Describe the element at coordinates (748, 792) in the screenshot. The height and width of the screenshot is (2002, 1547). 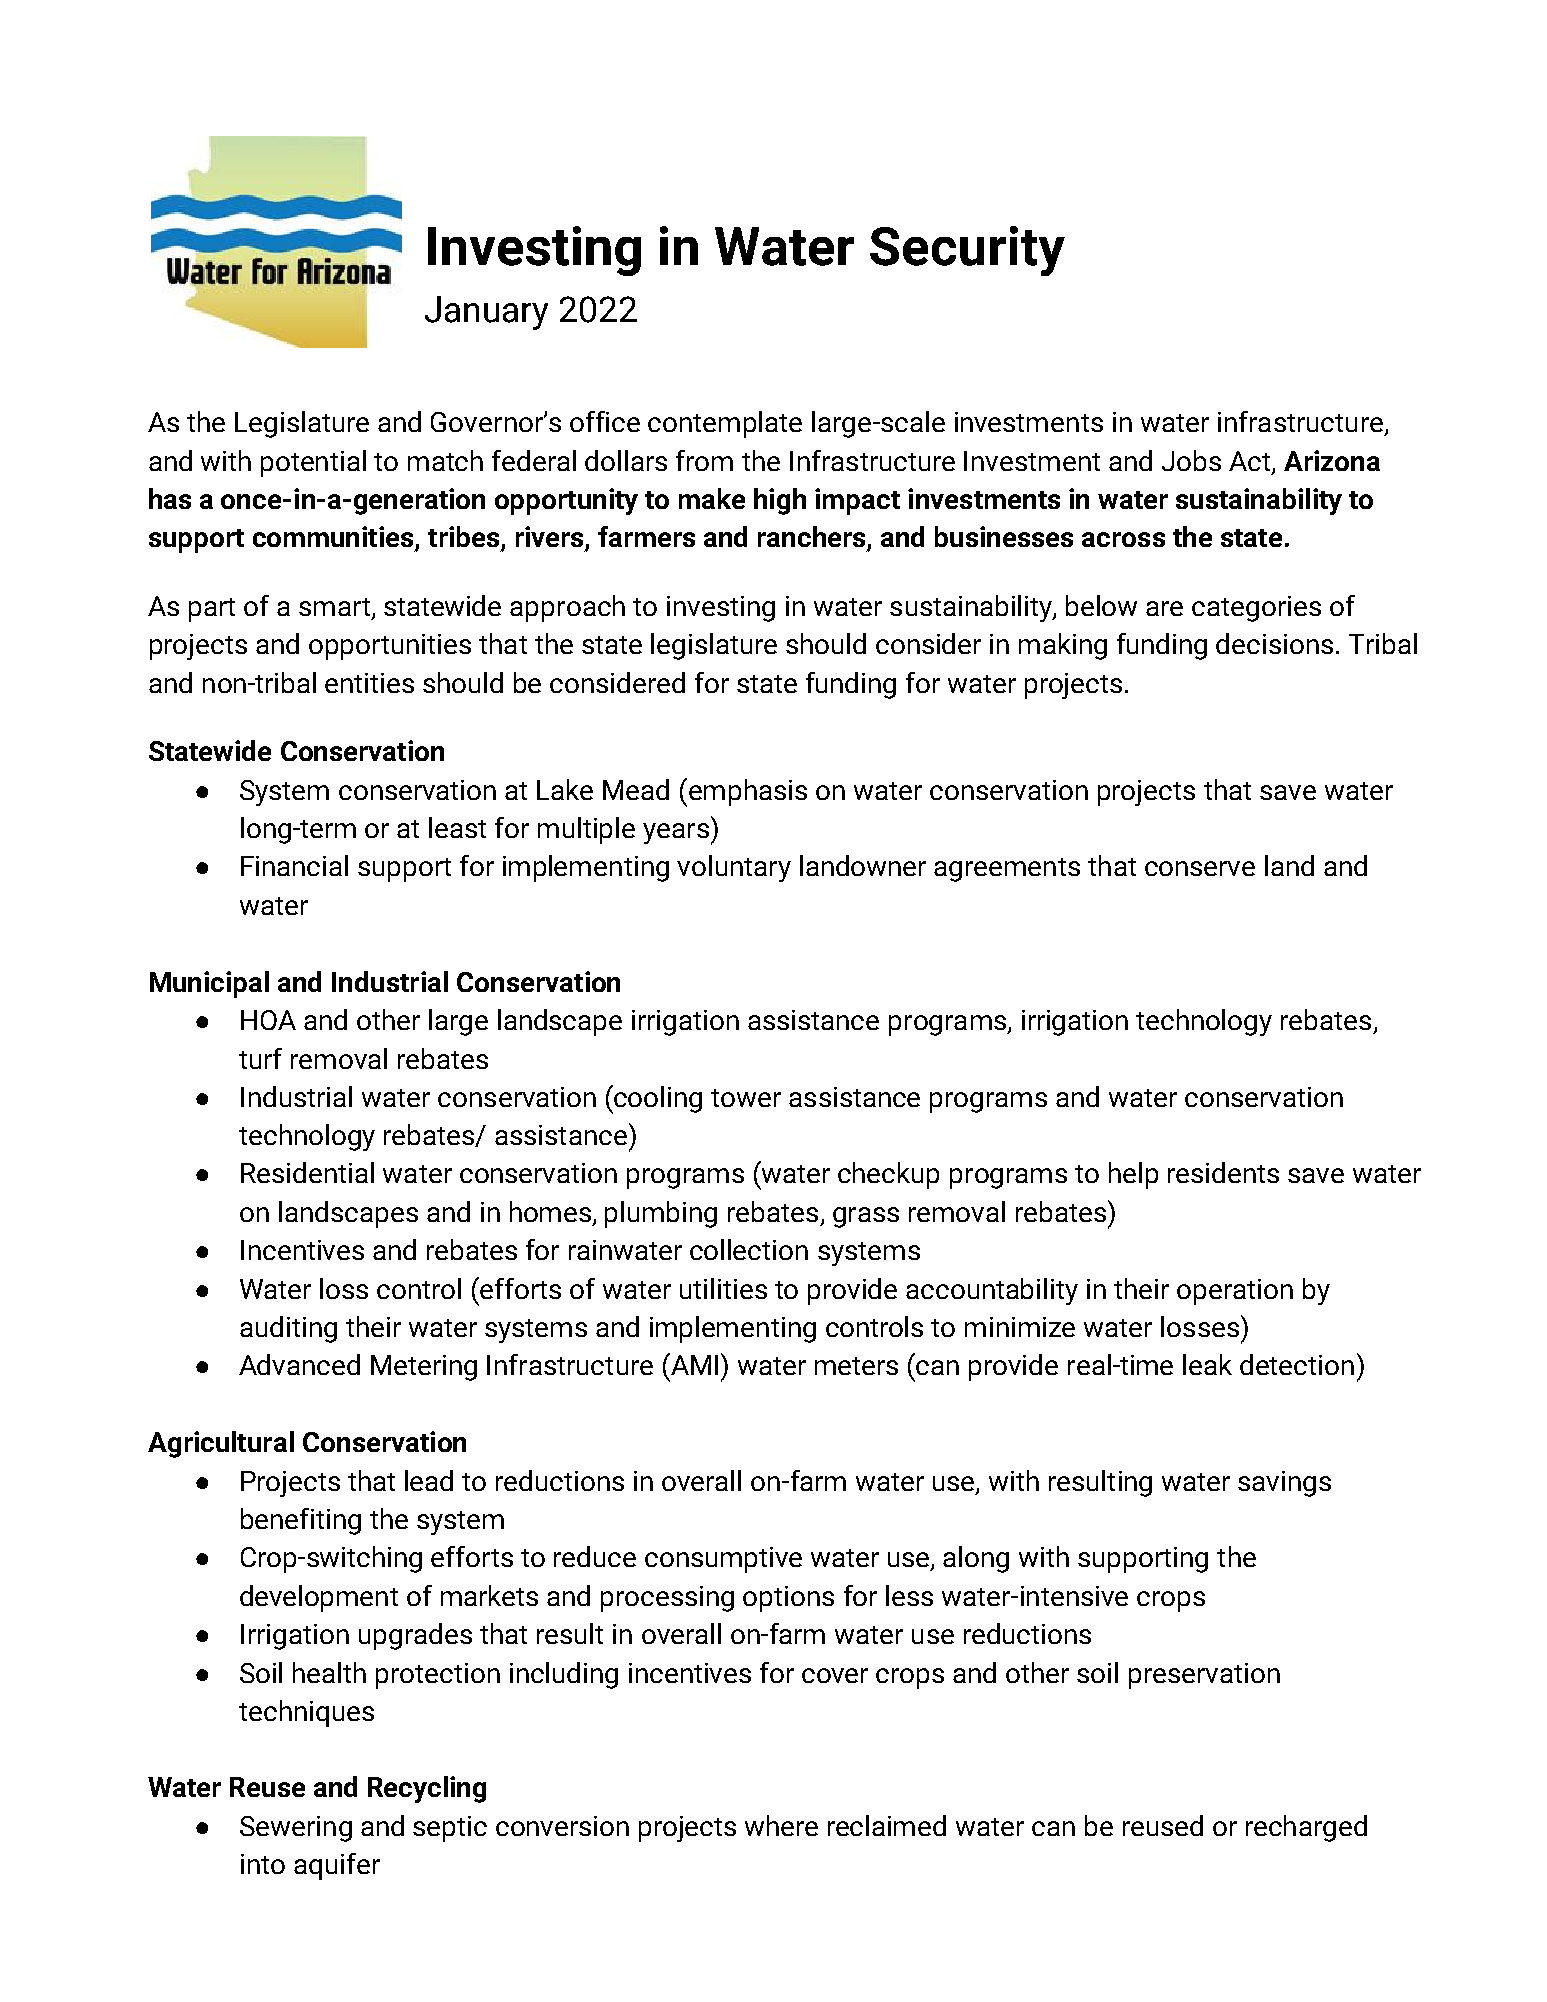
I see `emphasis` at that location.
